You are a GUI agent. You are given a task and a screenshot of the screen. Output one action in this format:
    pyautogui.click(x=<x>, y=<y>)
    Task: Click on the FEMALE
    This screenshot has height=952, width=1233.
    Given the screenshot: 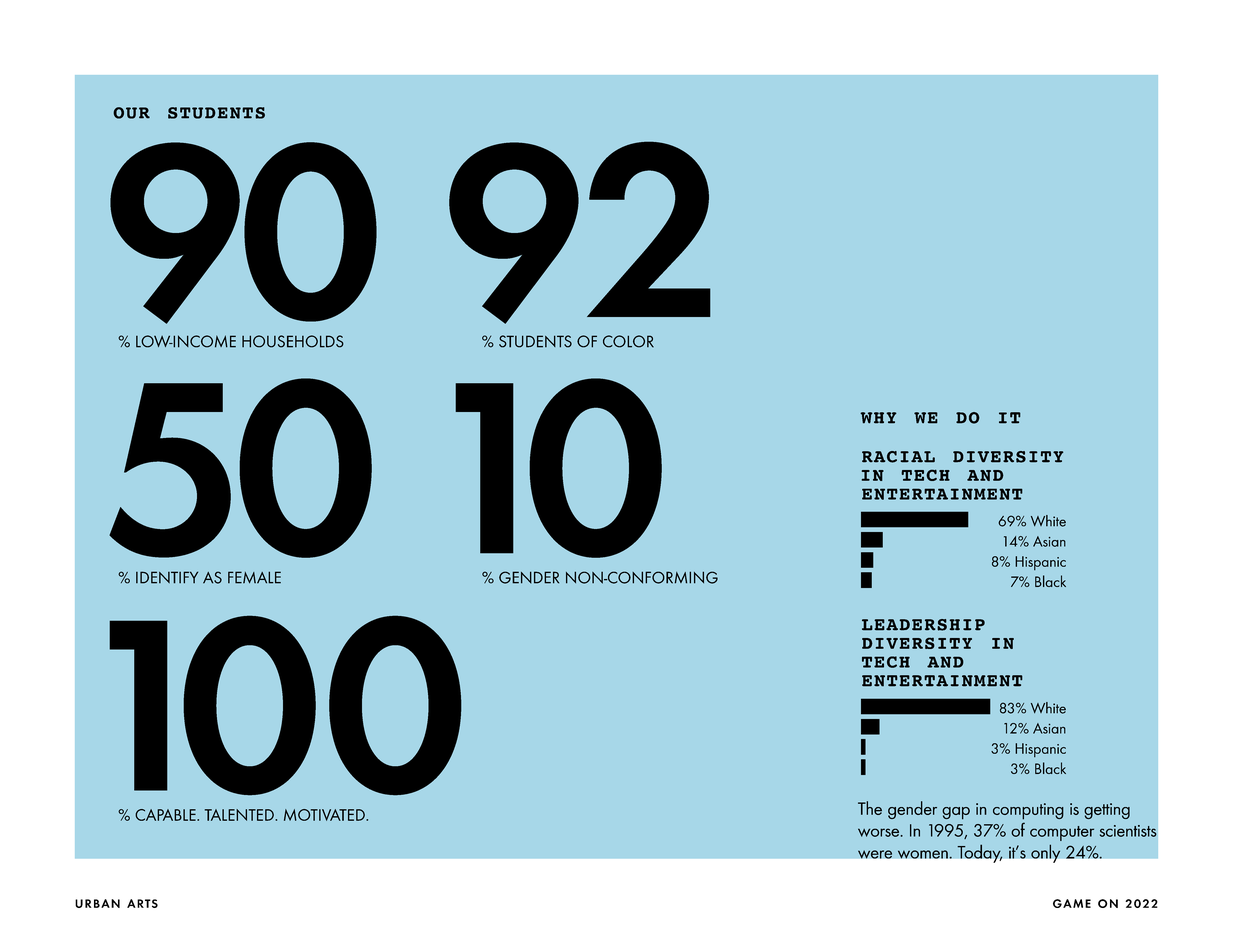 What is the action you would take?
    pyautogui.click(x=254, y=577)
